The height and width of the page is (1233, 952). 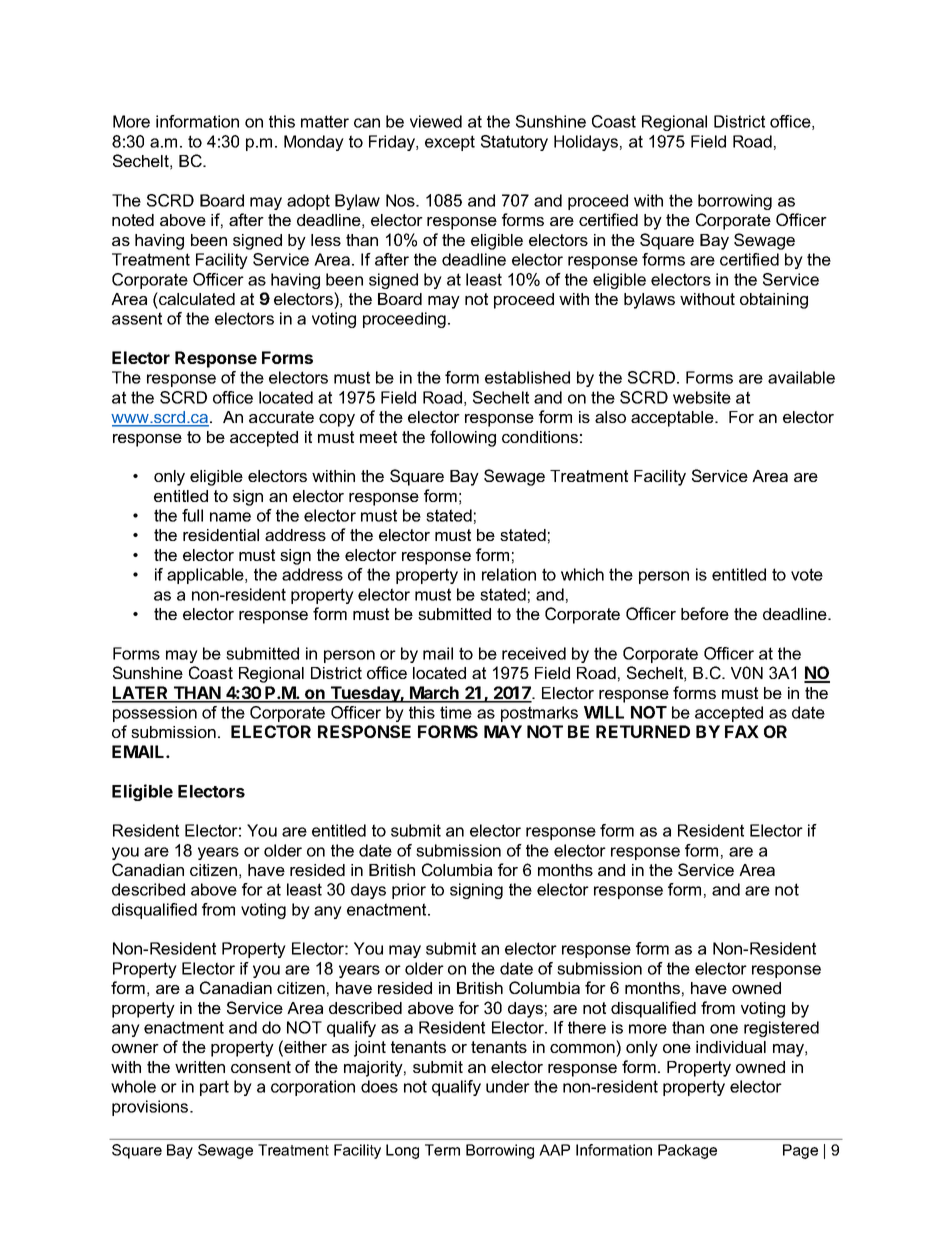 What do you see at coordinates (742, 731) in the page?
I see `FAX` at bounding box center [742, 731].
